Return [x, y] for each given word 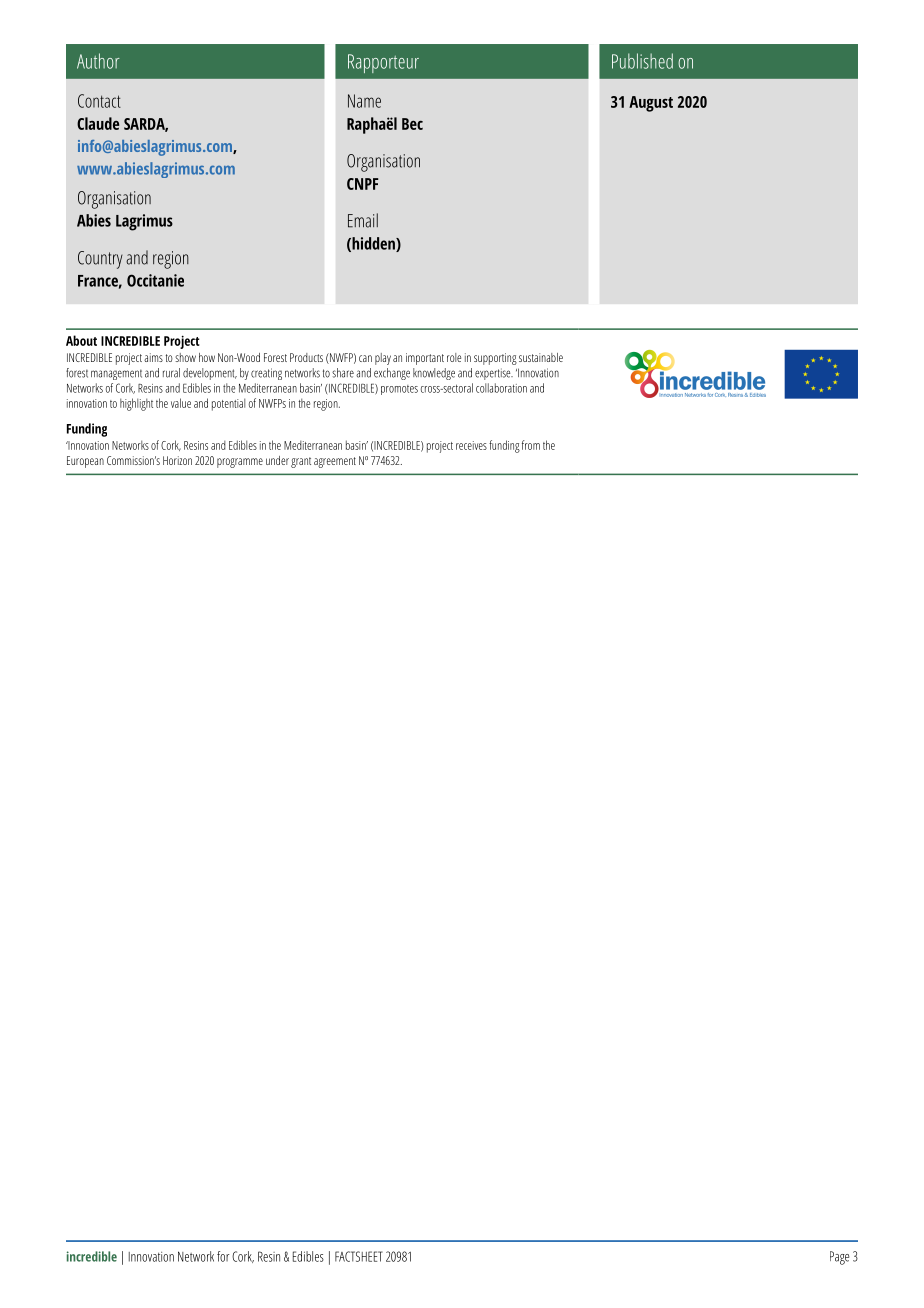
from [531, 445]
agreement [335, 462]
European [85, 462]
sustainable [541, 357]
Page [839, 1258]
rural [171, 373]
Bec [412, 124]
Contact [99, 101]
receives [471, 445]
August [651, 104]
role [454, 357]
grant [301, 462]
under [277, 460]
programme [240, 463]
